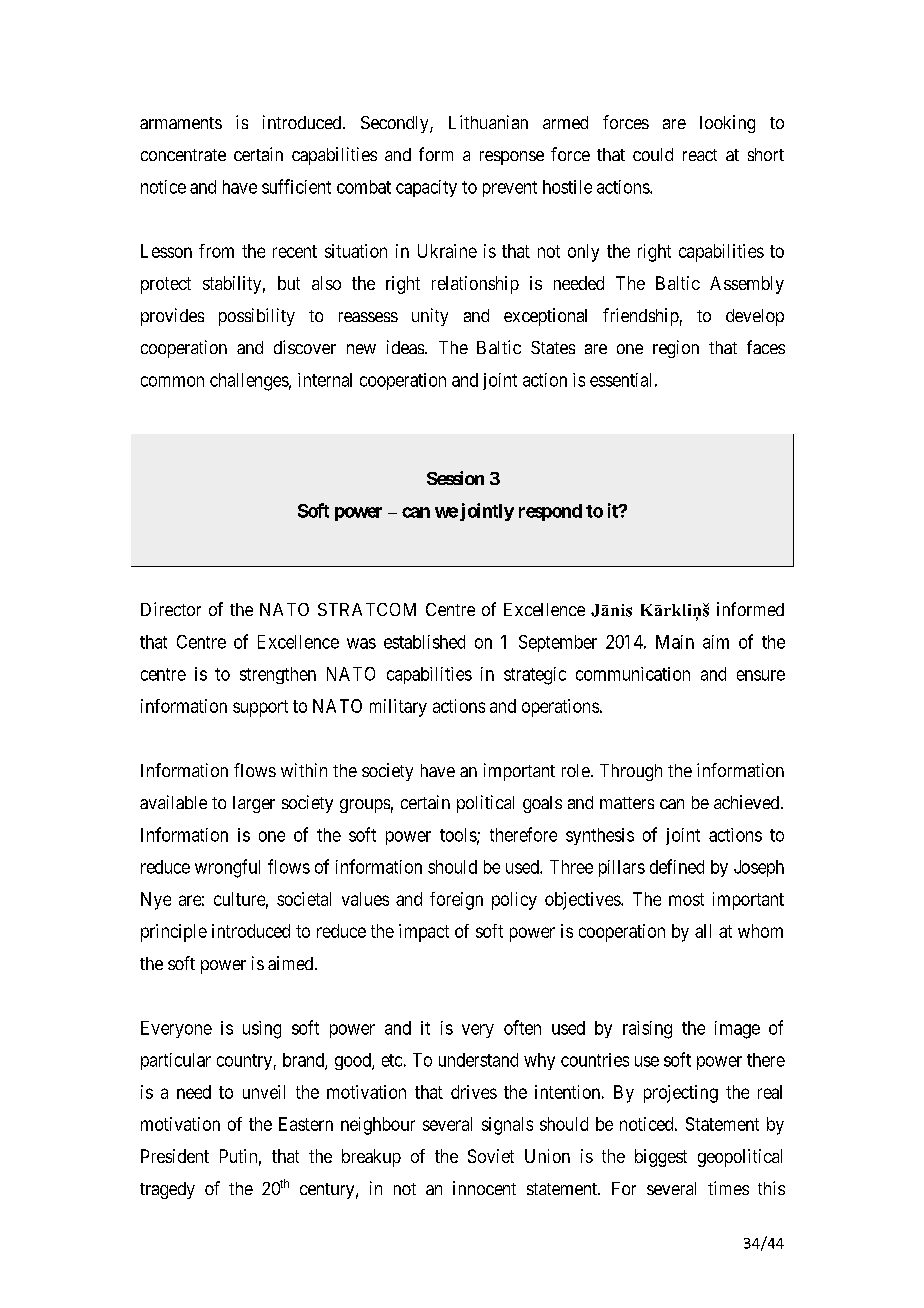  What do you see at coordinates (254, 804) in the screenshot?
I see `larger` at bounding box center [254, 804].
